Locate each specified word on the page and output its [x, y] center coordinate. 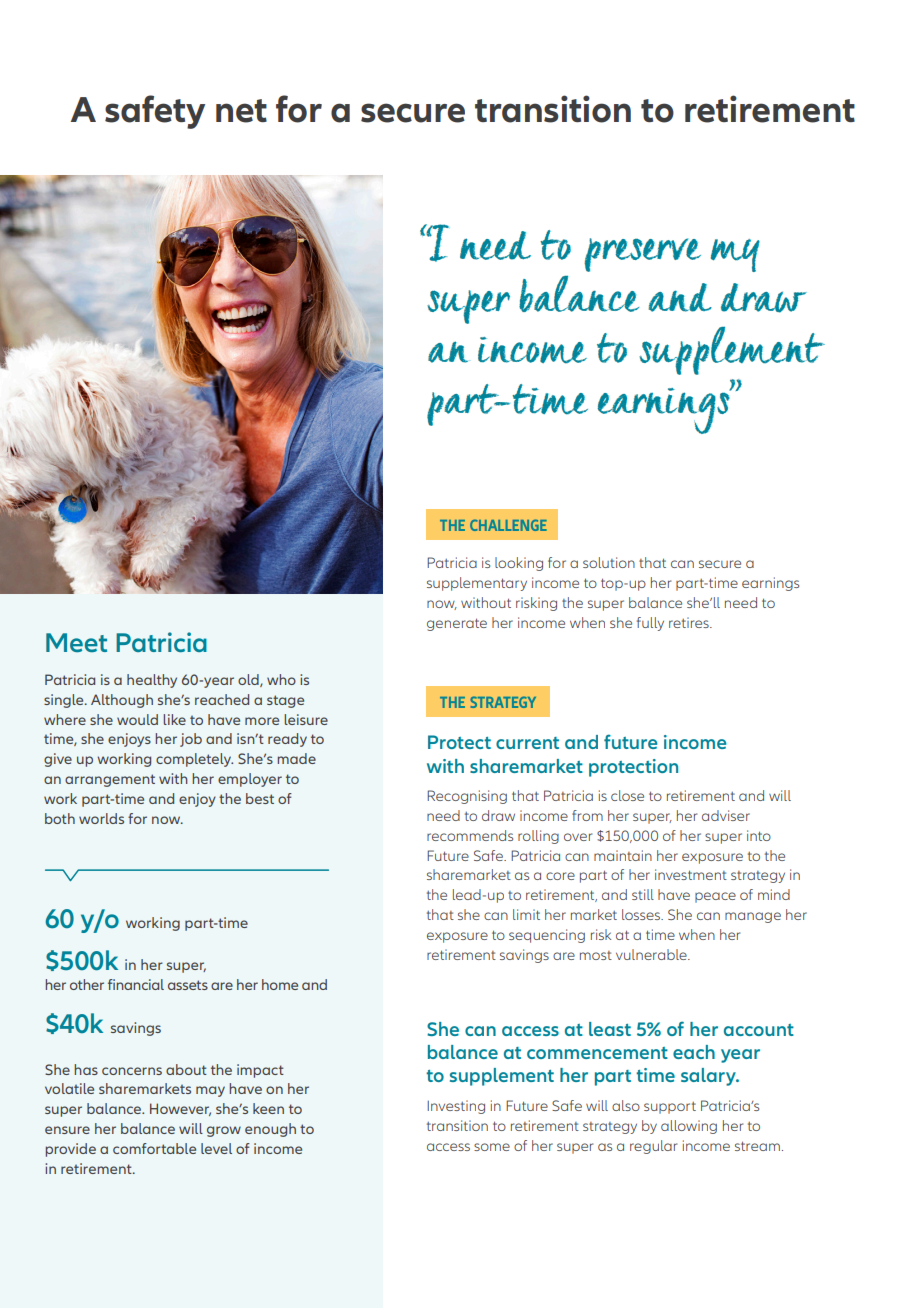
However [180, 1109]
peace [715, 897]
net [241, 111]
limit [526, 914]
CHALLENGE [508, 525]
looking [519, 564]
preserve [642, 255]
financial [136, 984]
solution [609, 562]
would [137, 719]
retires [690, 622]
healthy [152, 681]
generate [457, 624]
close [627, 795]
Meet [76, 643]
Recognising [467, 797]
